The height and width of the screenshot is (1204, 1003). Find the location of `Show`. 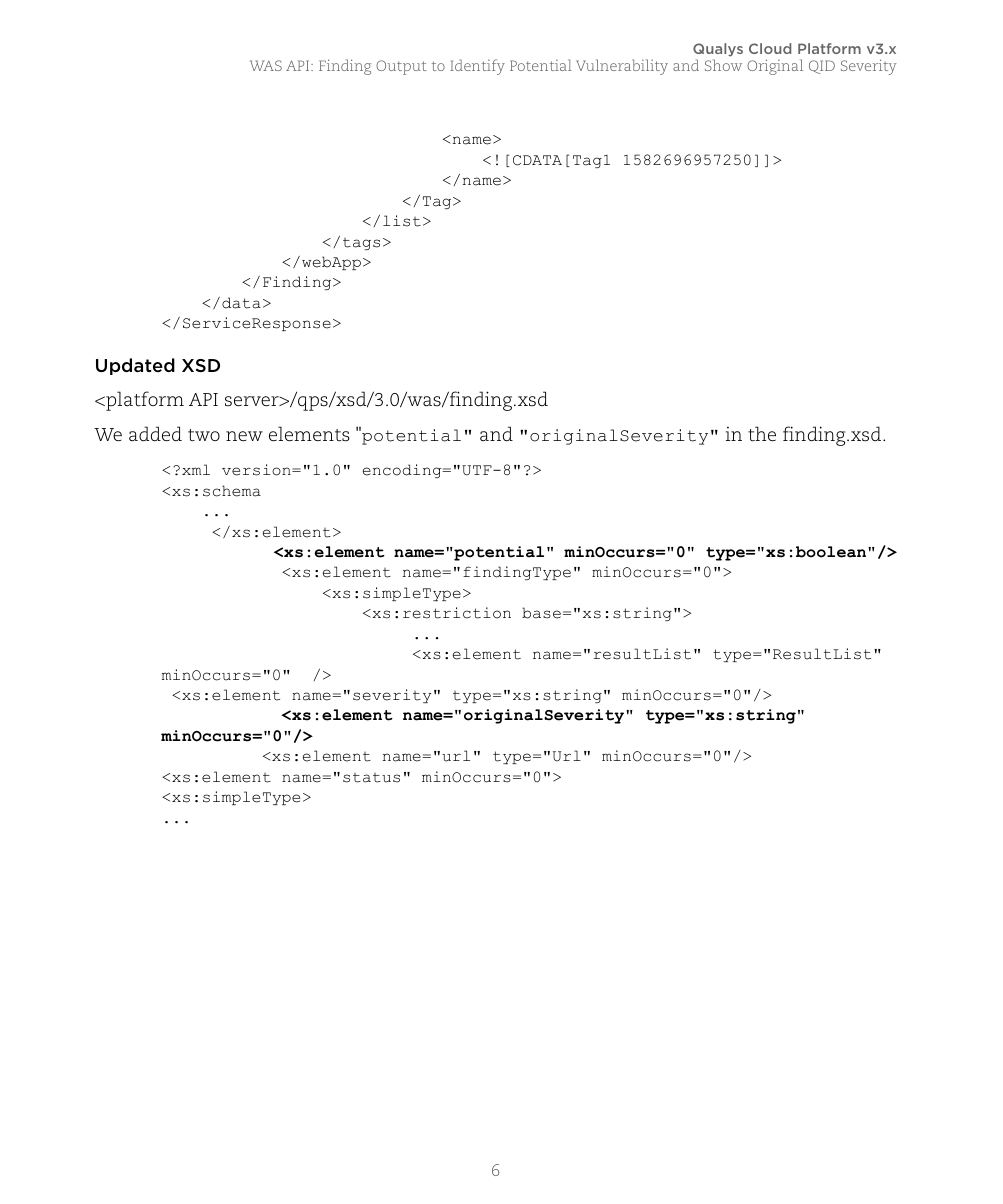

Show is located at coordinates (723, 65).
